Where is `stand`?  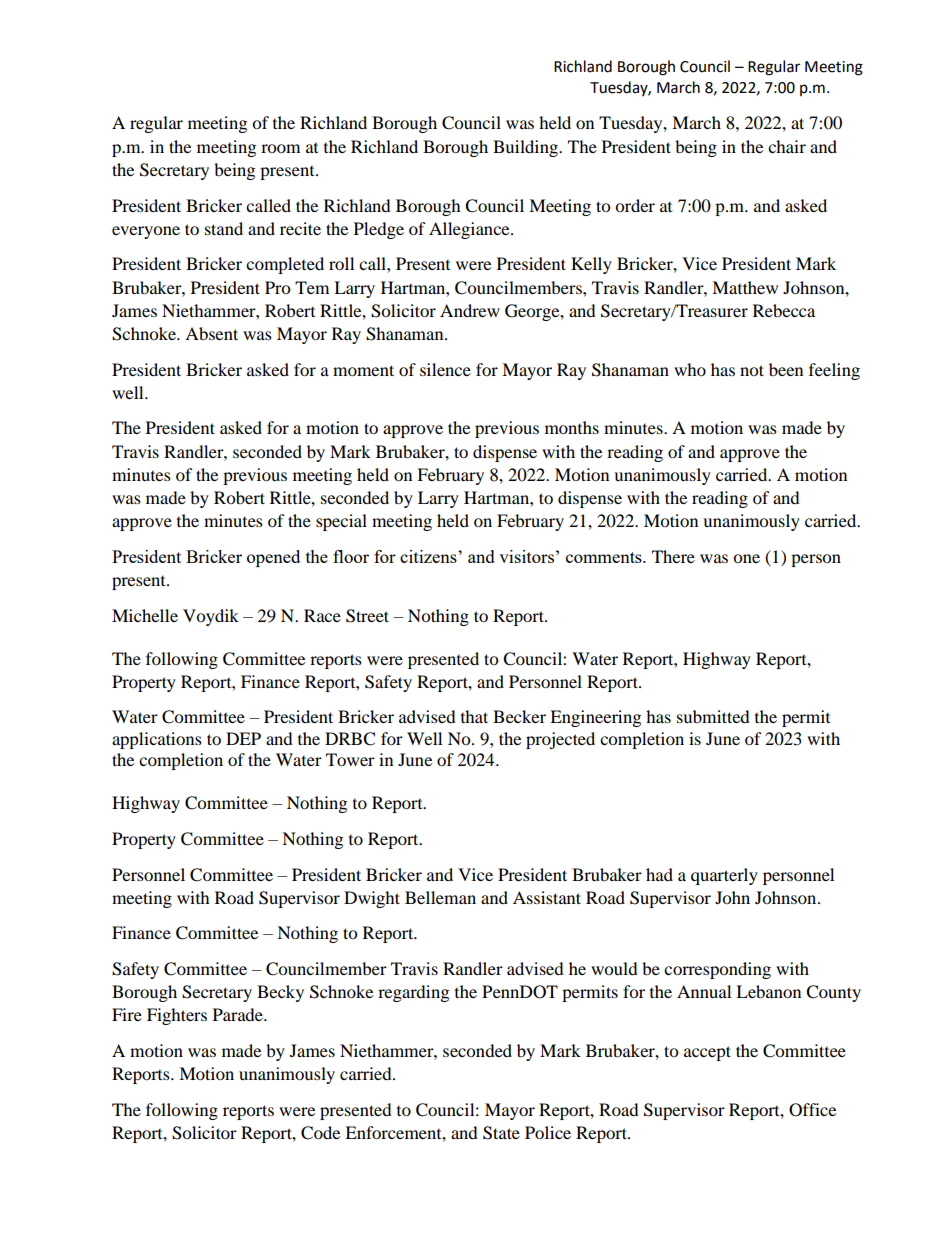 stand is located at coordinates (224, 228).
